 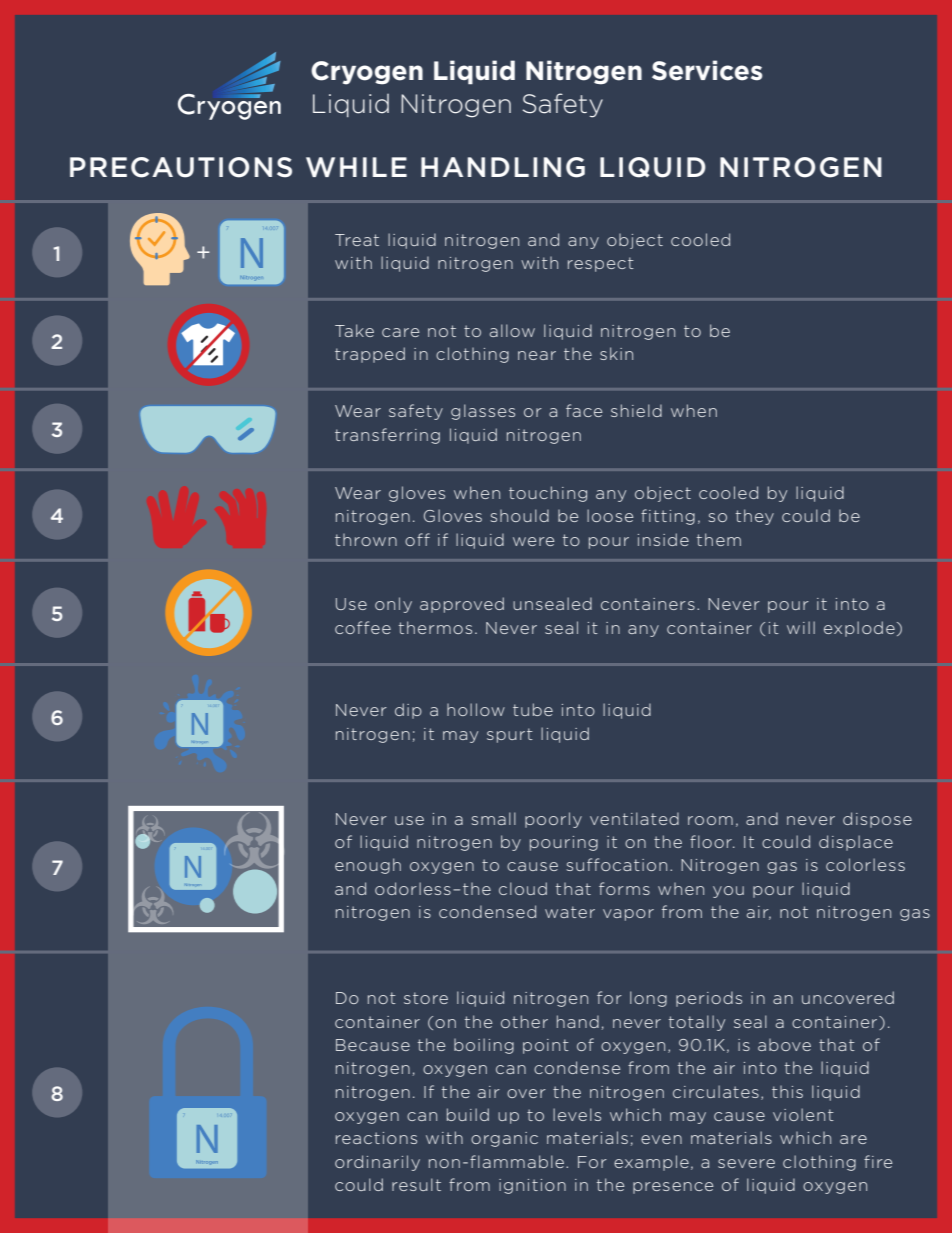 What do you see at coordinates (601, 264) in the screenshot?
I see `respect` at bounding box center [601, 264].
